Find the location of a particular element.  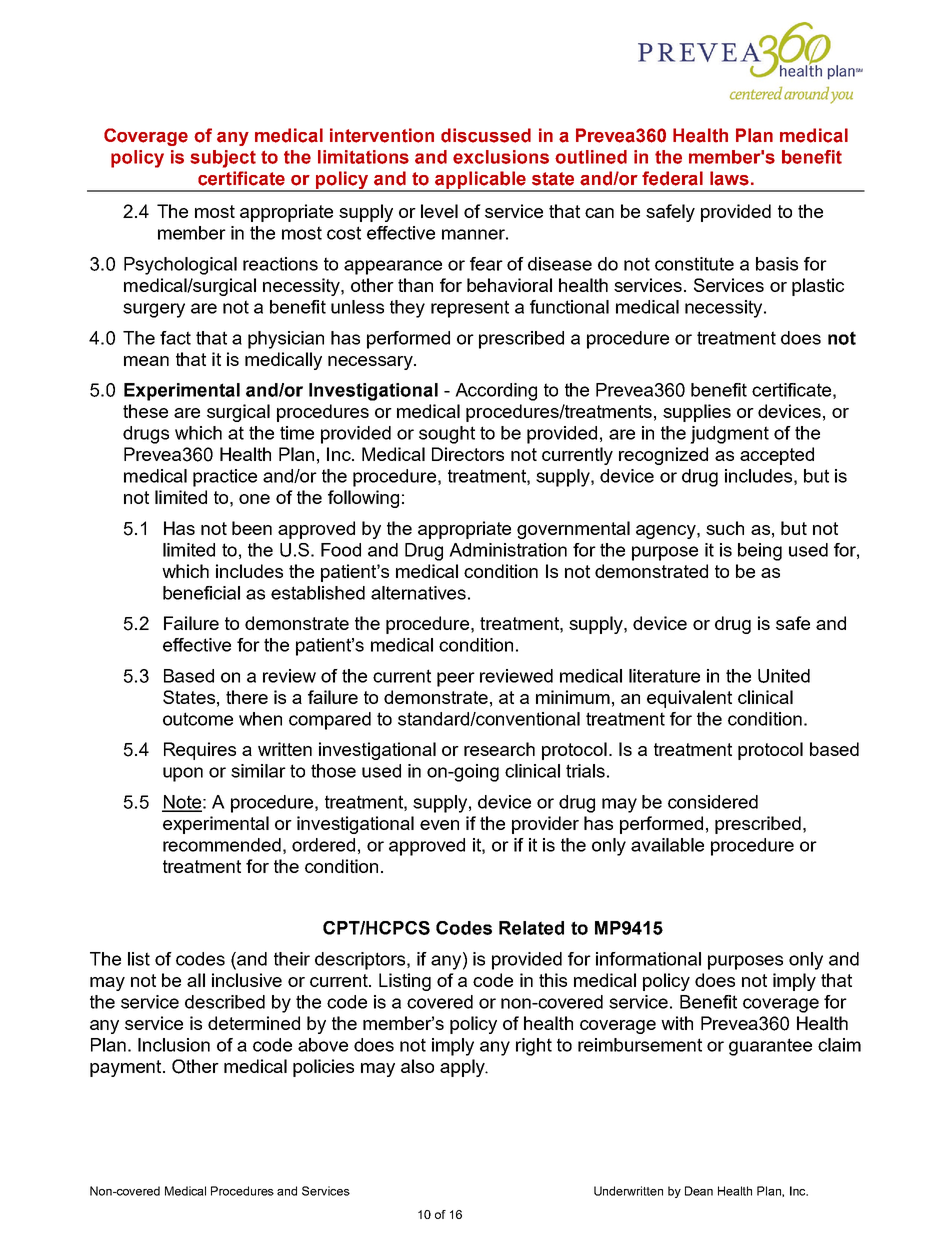

Dean is located at coordinates (699, 1191).
